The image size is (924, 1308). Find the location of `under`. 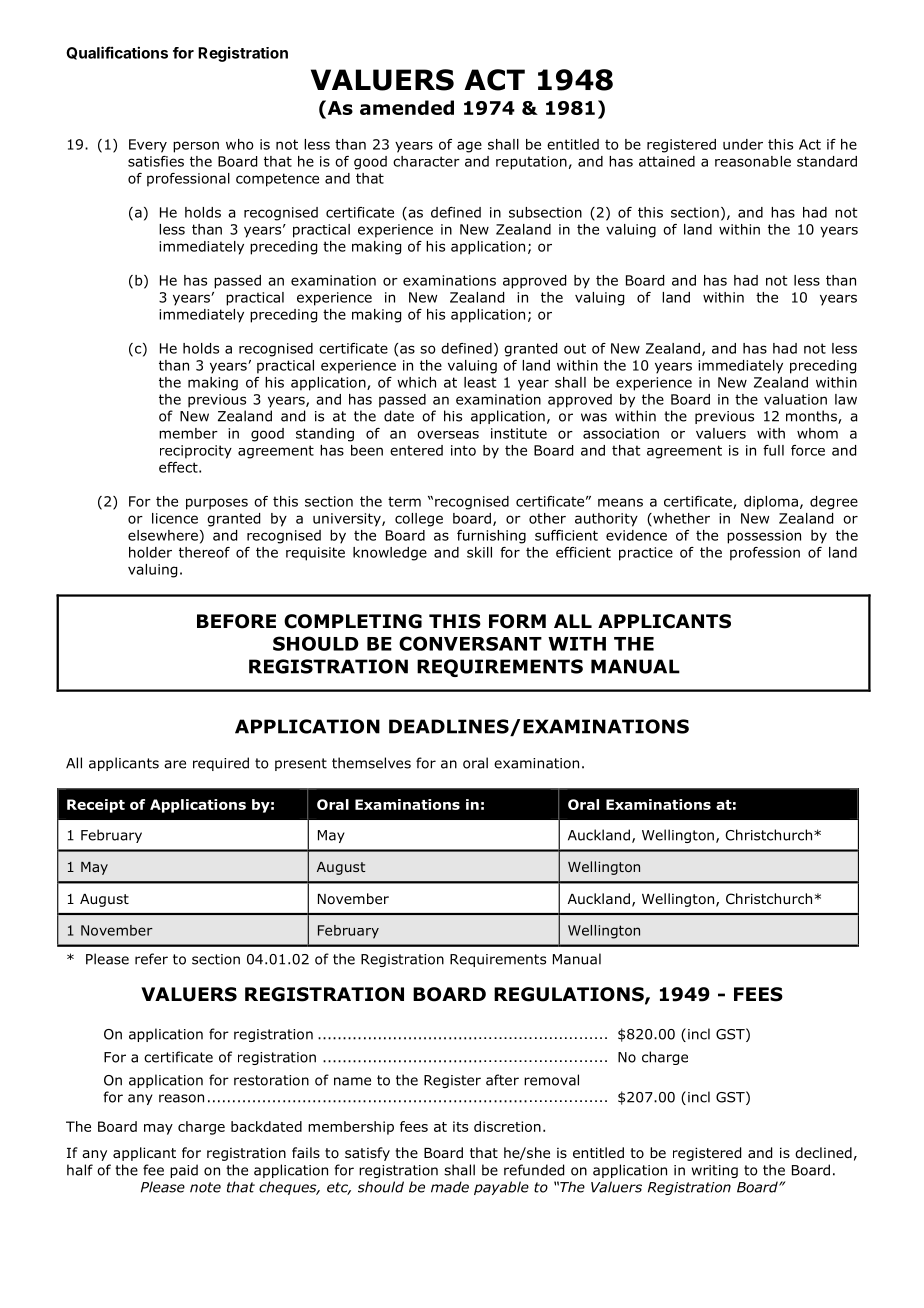

under is located at coordinates (743, 144).
